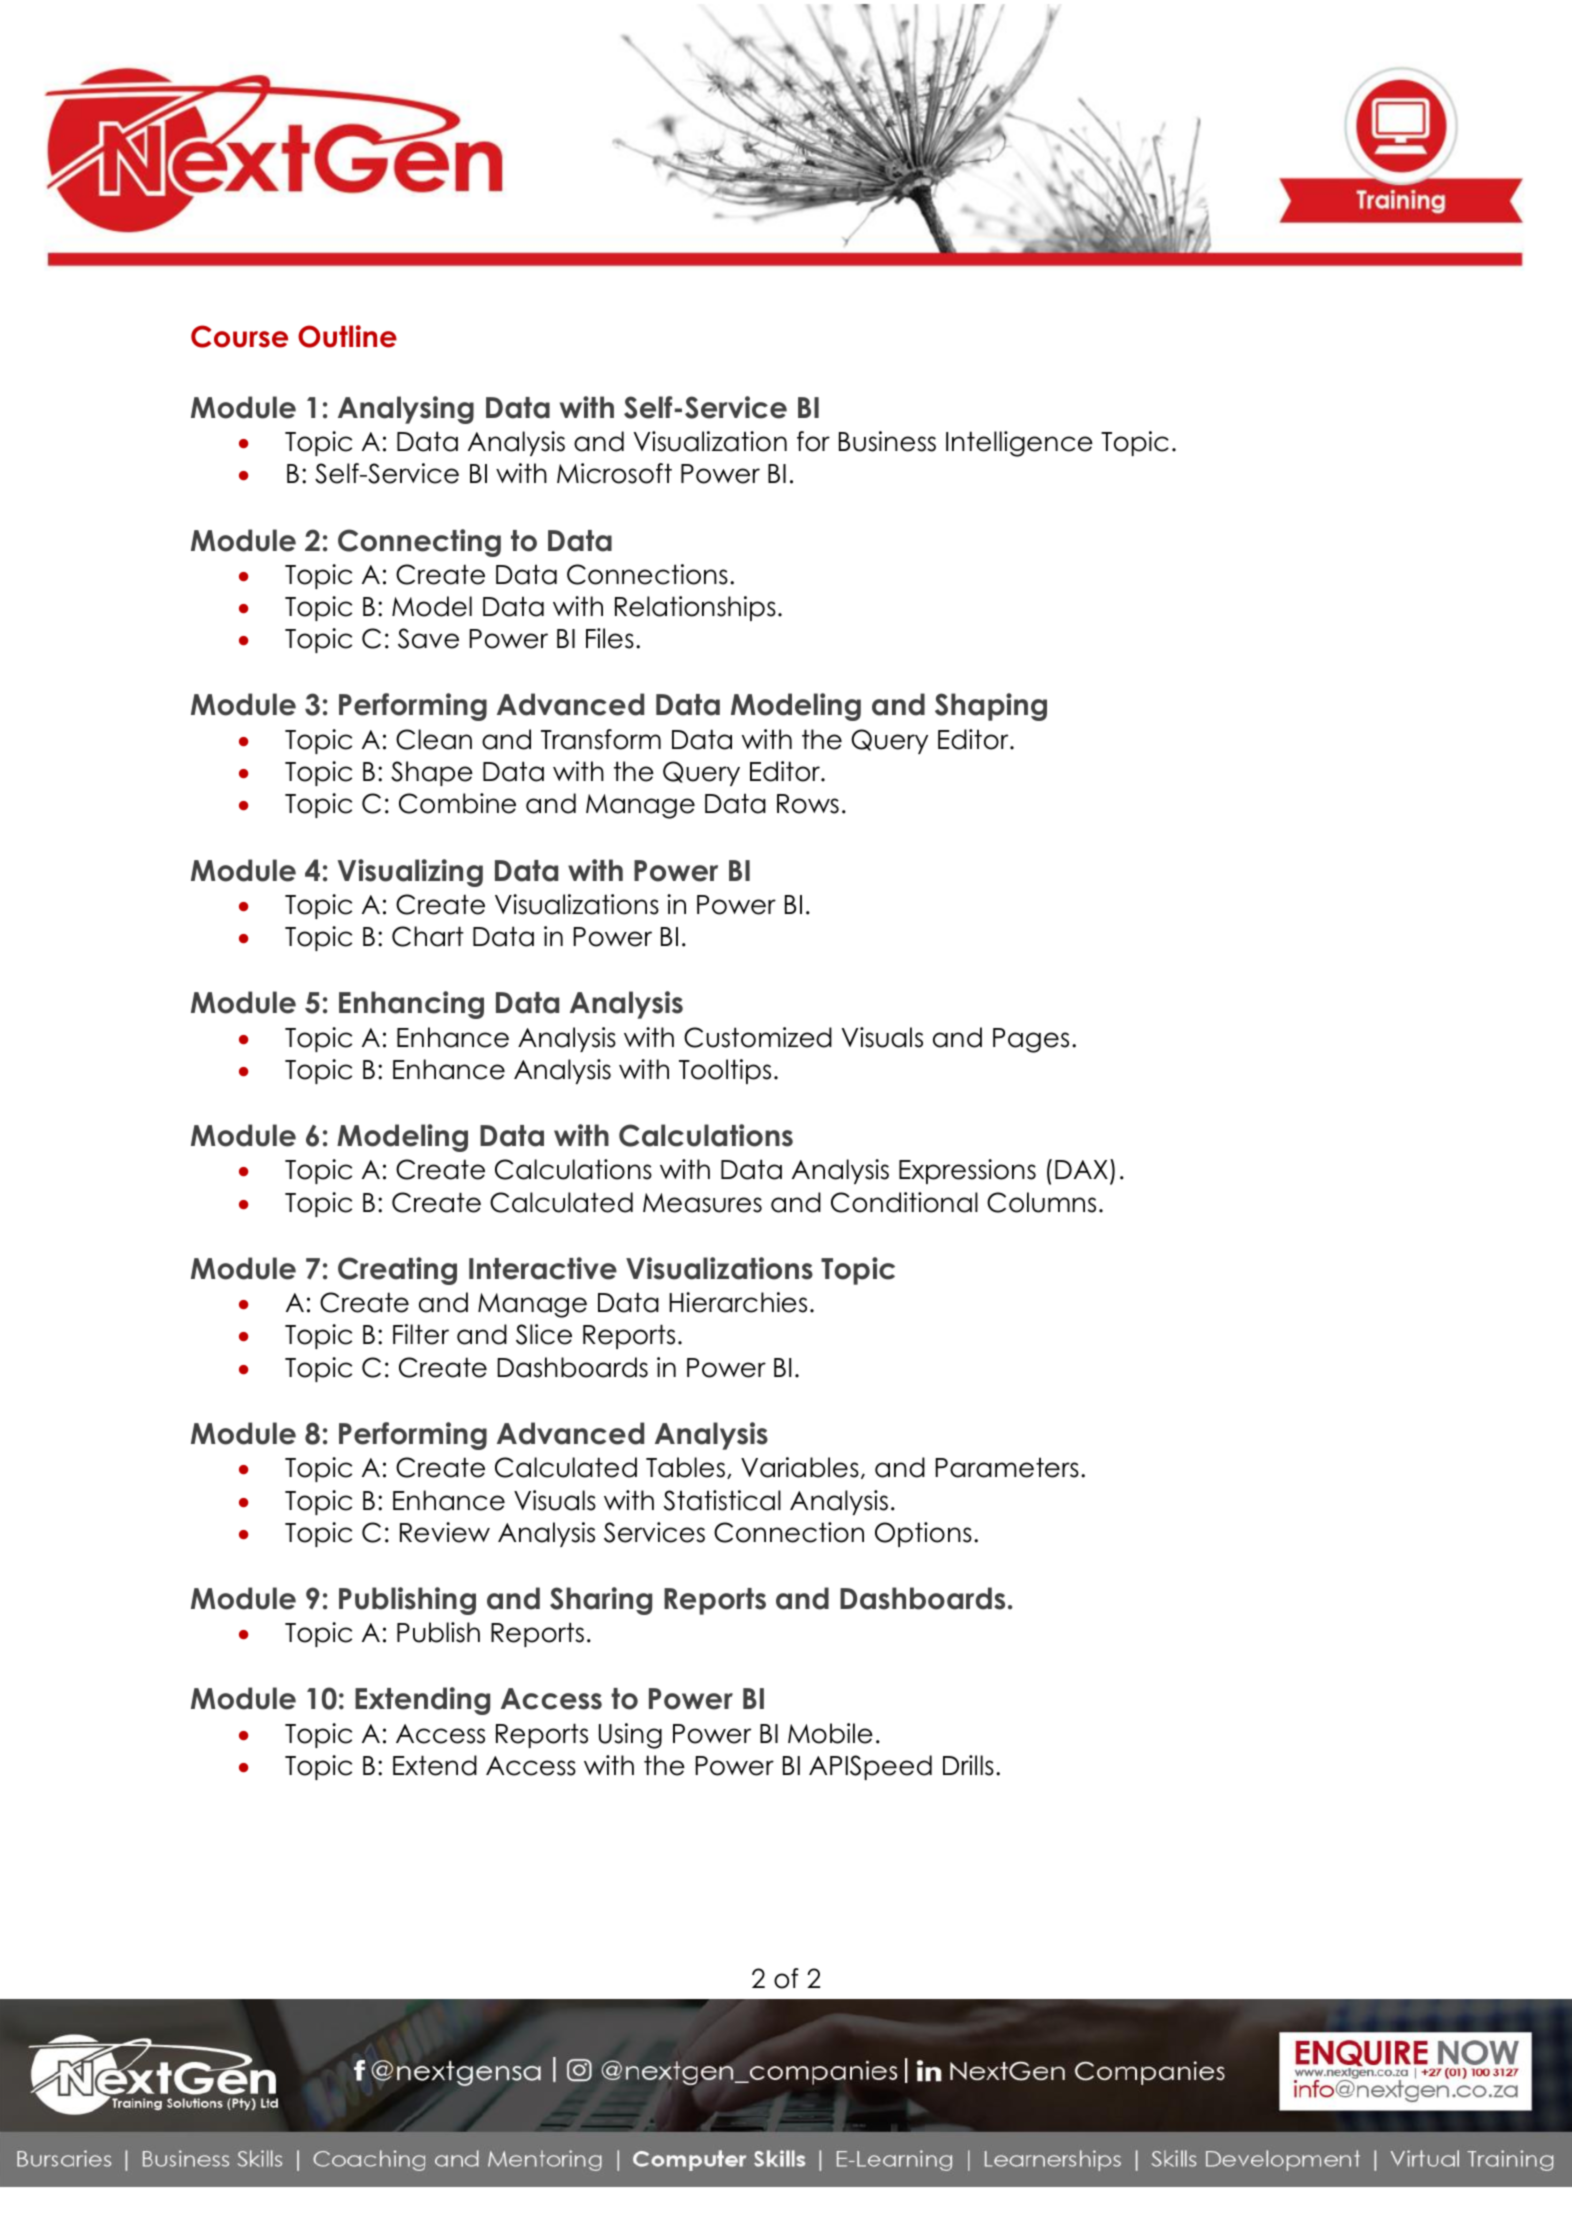 The height and width of the screenshot is (2222, 1572). I want to click on Creating, so click(397, 1271).
